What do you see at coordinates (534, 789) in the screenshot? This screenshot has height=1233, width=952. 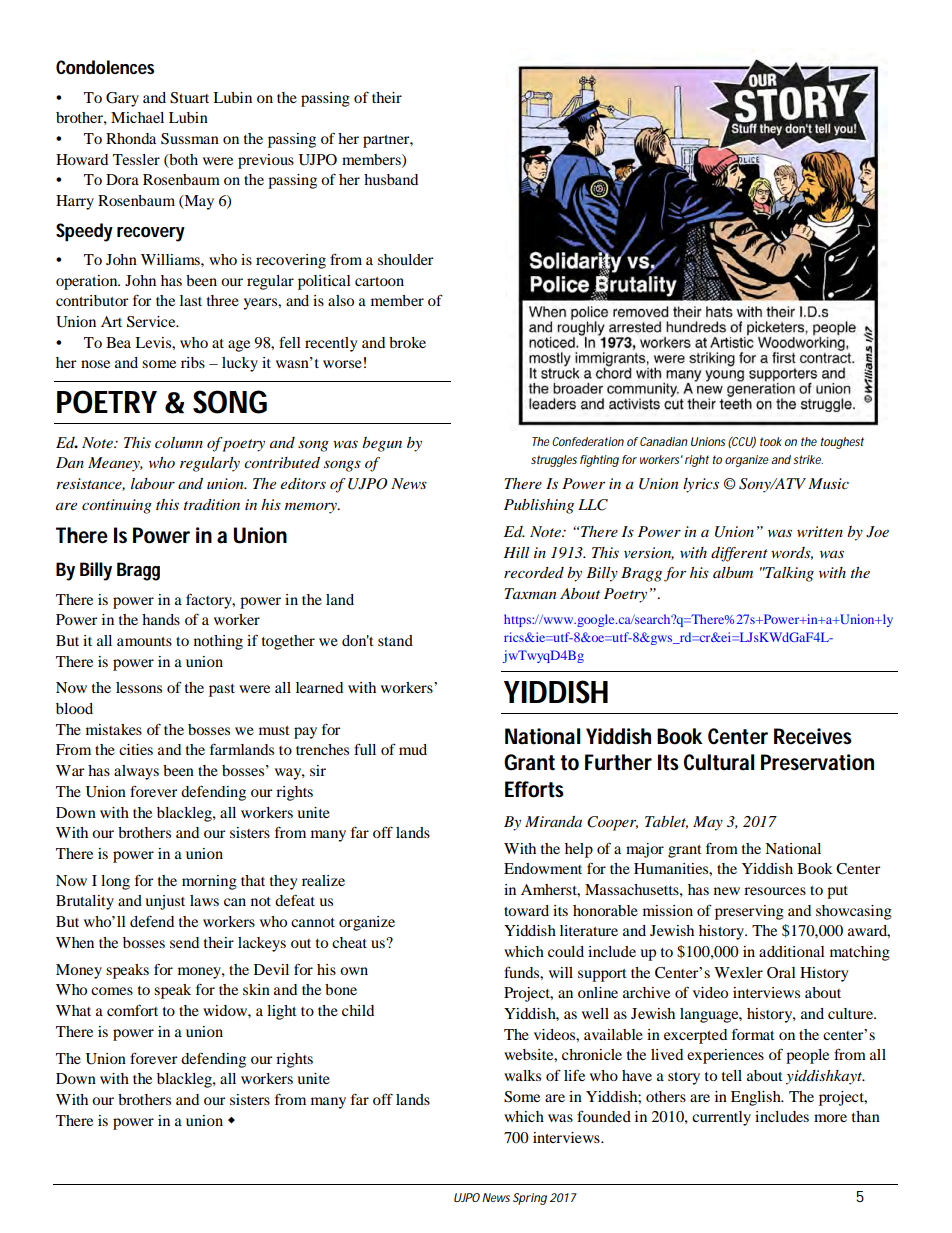 I see `Efforts` at bounding box center [534, 789].
